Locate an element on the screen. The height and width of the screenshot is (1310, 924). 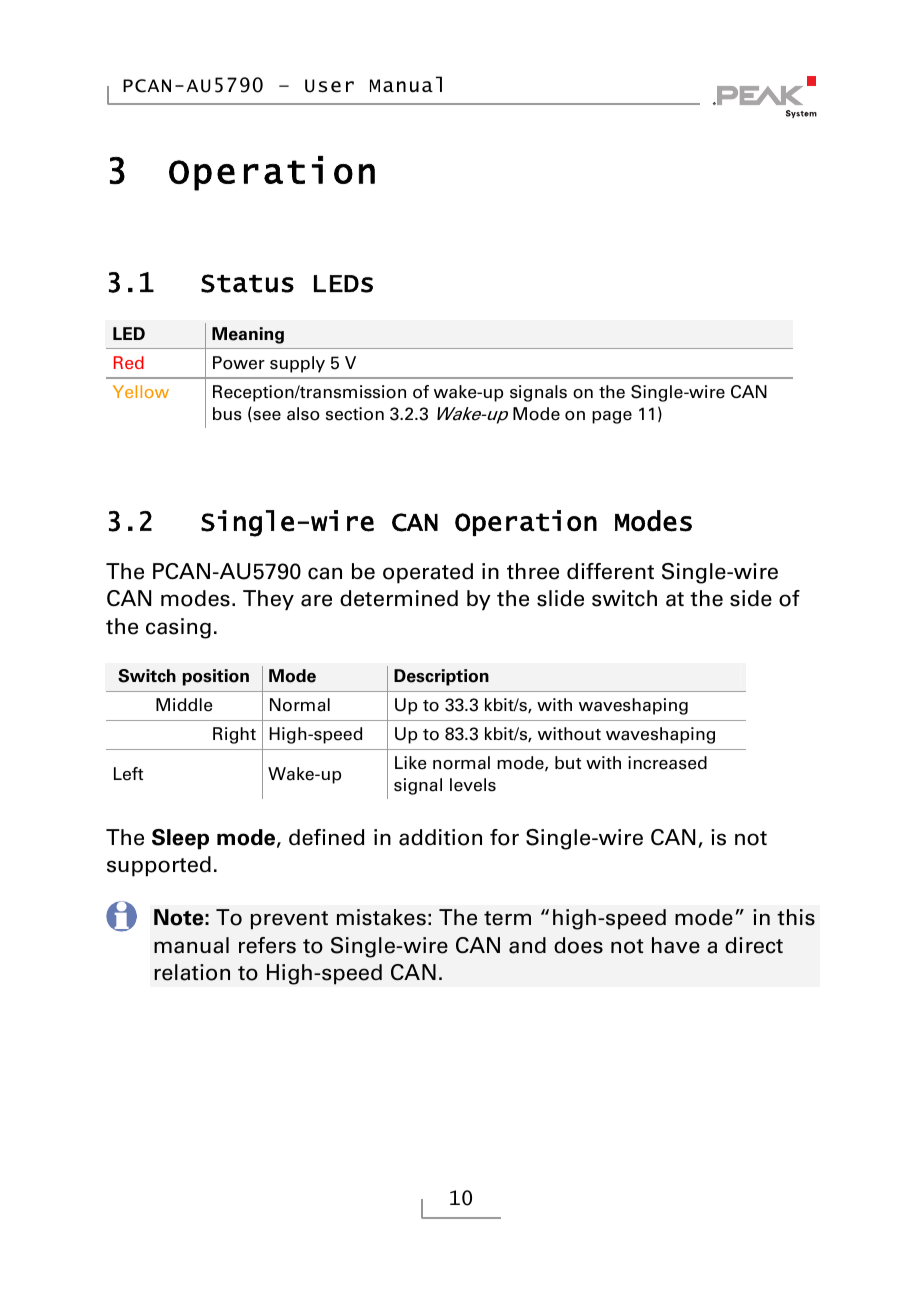
relation is located at coordinates (192, 972).
